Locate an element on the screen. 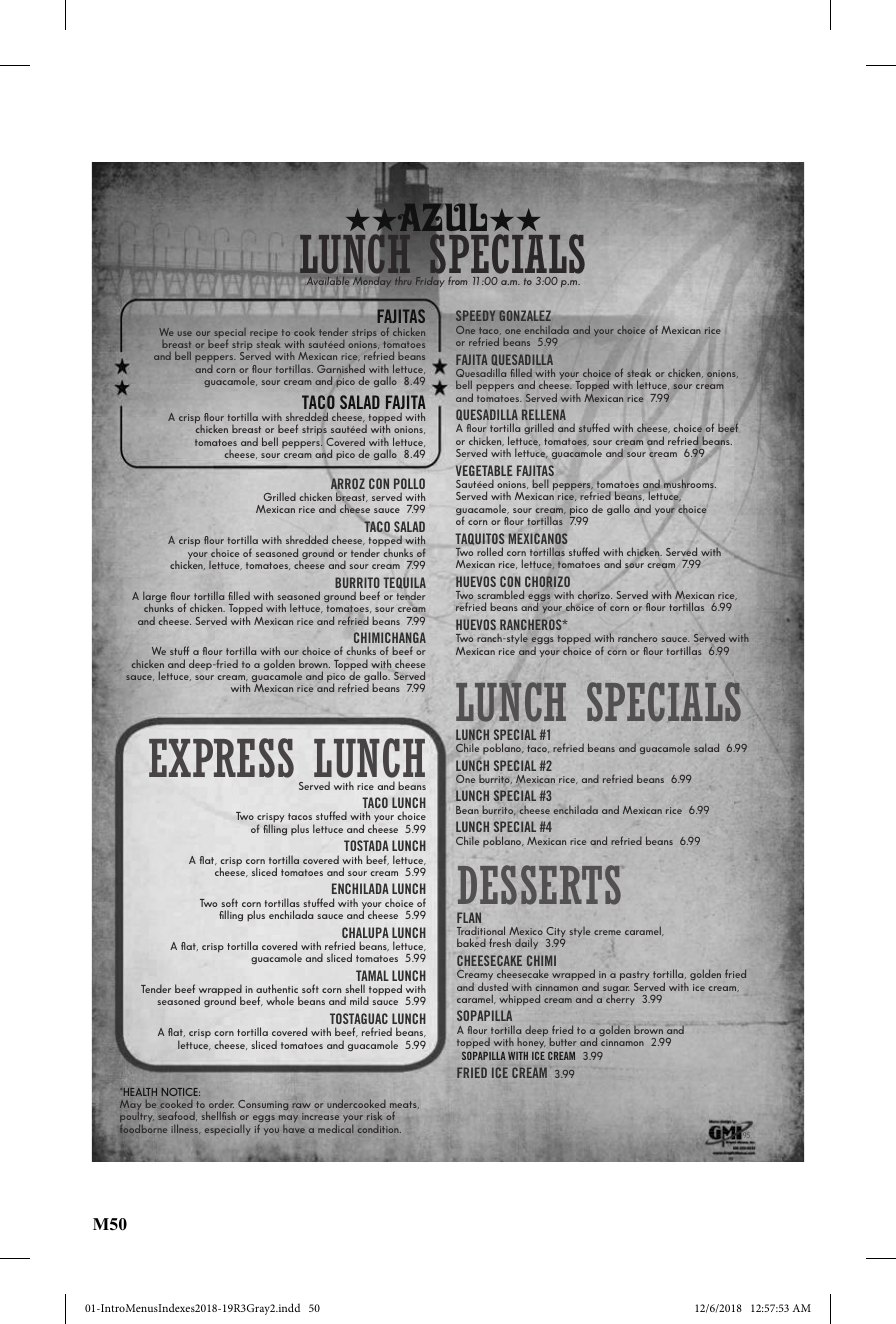  whipped is located at coordinates (519, 999).
